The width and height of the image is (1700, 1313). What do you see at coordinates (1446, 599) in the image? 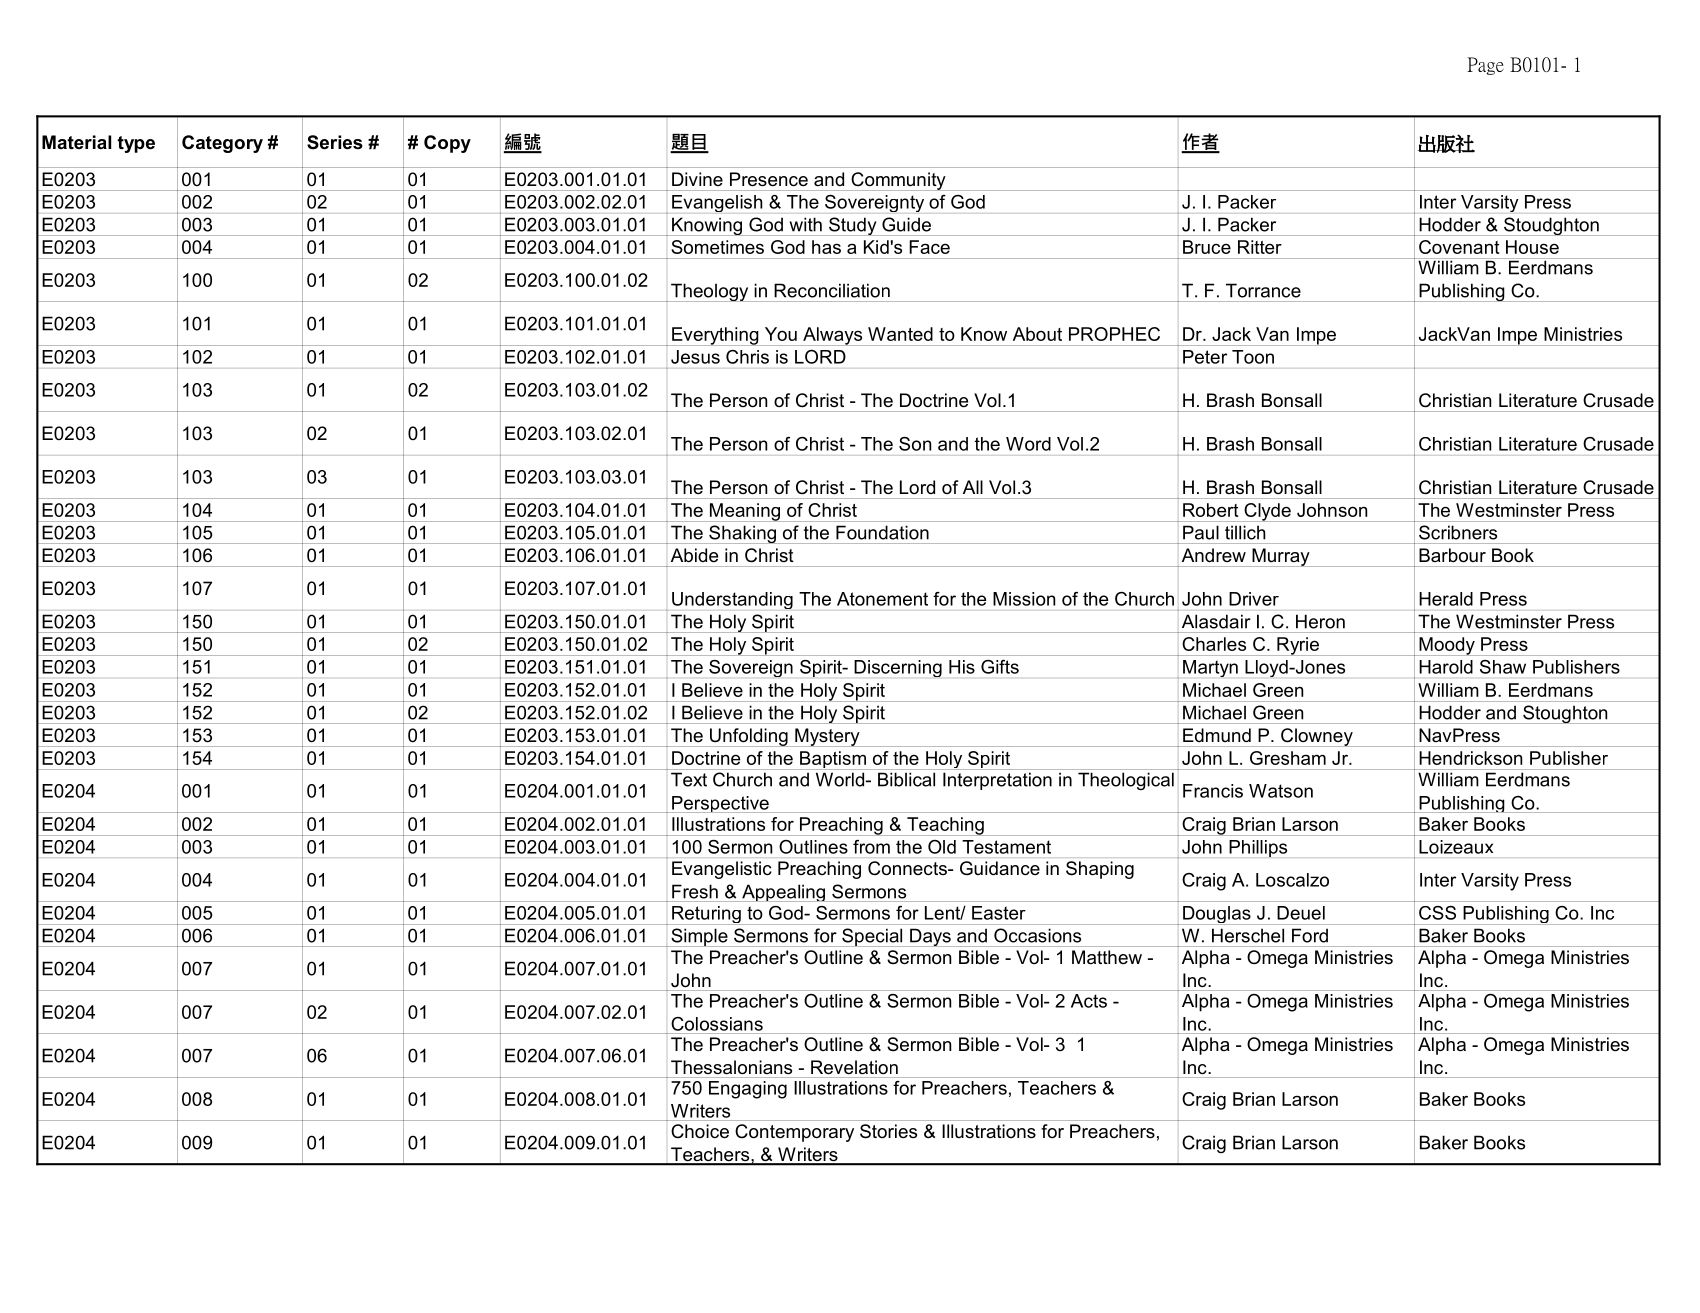
I see `Herald` at bounding box center [1446, 599].
